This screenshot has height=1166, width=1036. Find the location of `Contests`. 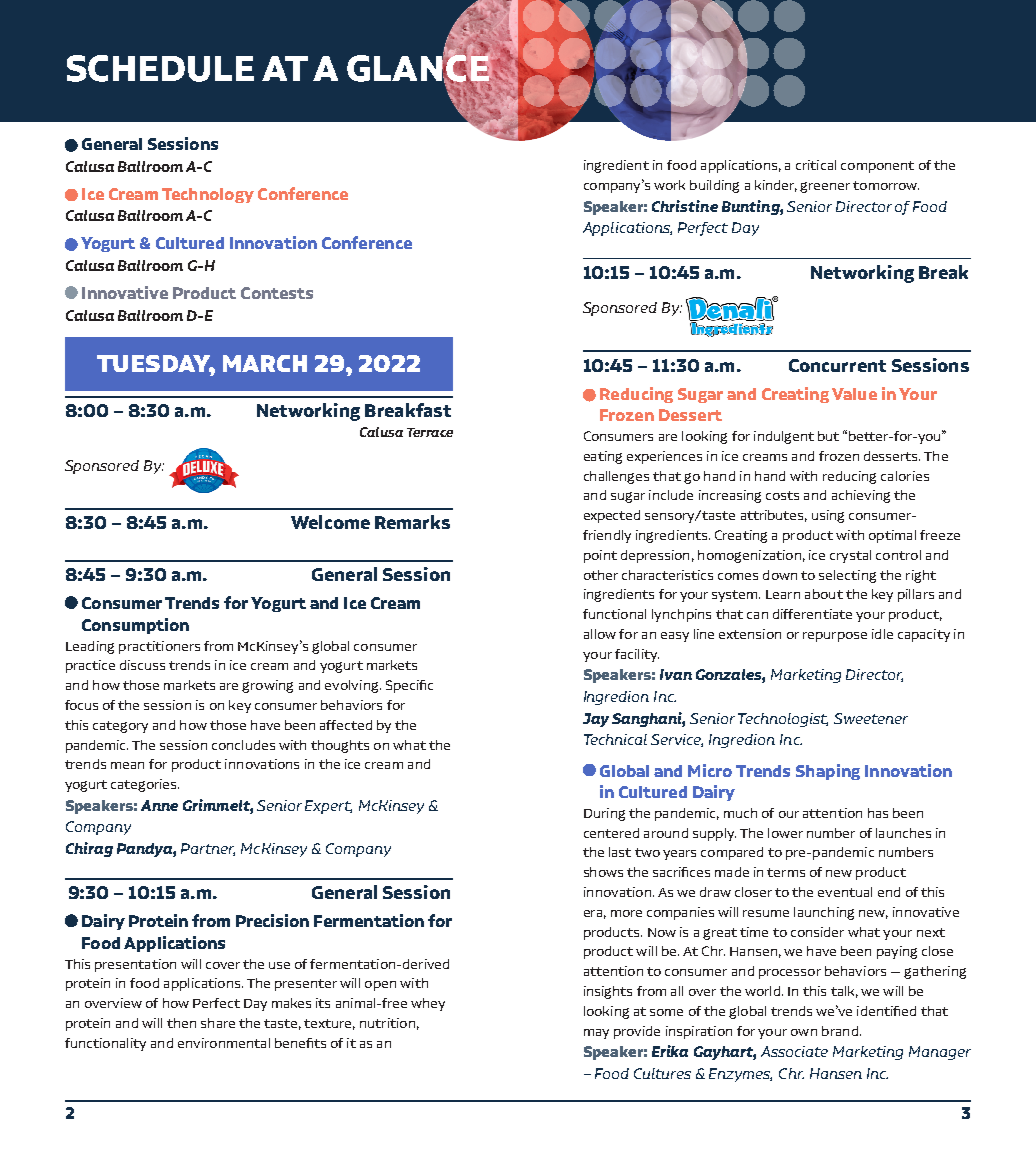

Contests is located at coordinates (277, 293).
